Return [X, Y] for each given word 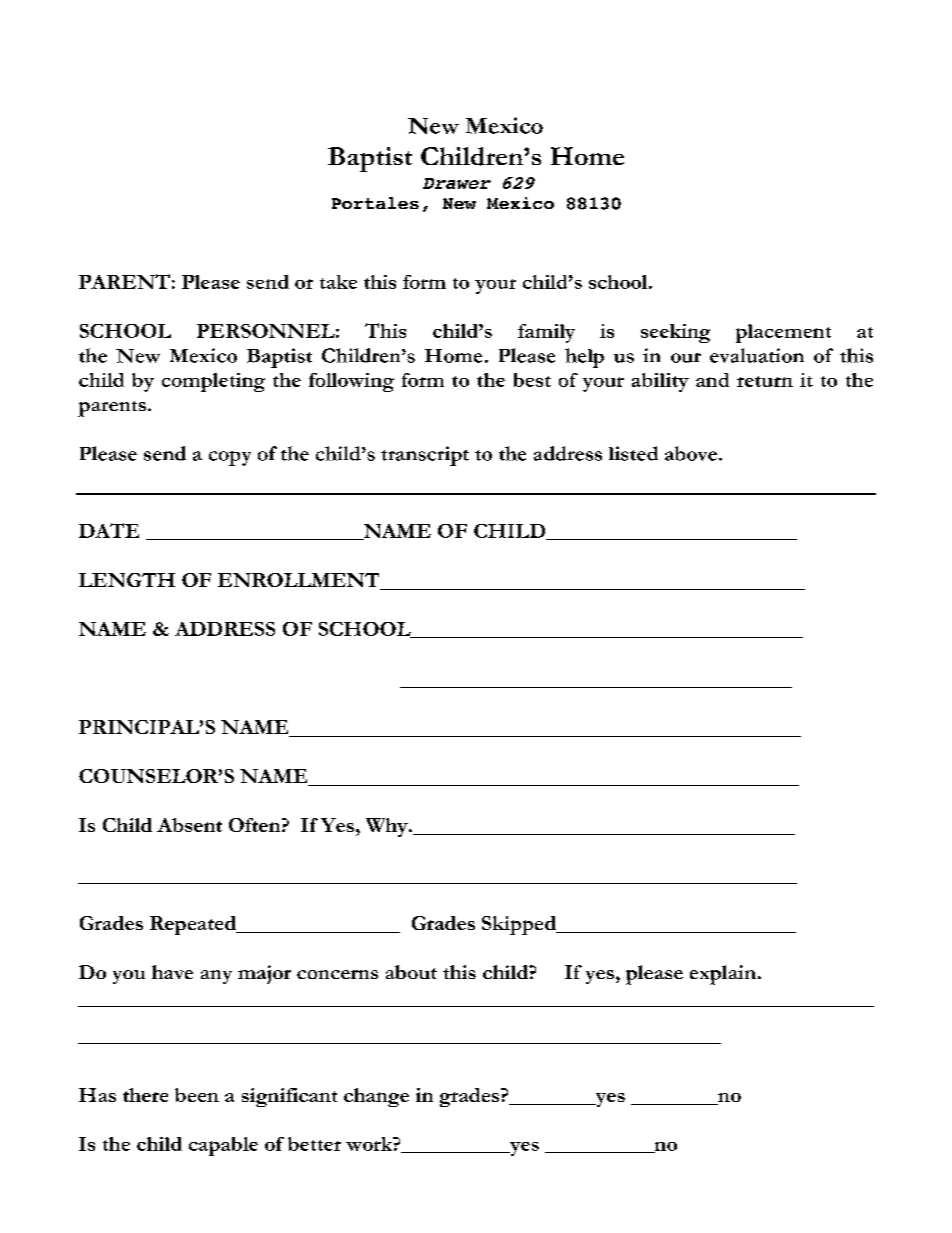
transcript [425, 456]
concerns [337, 974]
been [197, 1095]
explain [723, 975]
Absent [189, 825]
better [314, 1144]
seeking [675, 333]
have [172, 972]
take [338, 282]
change [376, 1097]
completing [213, 382]
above [691, 453]
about [411, 972]
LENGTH [127, 580]
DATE [109, 530]
